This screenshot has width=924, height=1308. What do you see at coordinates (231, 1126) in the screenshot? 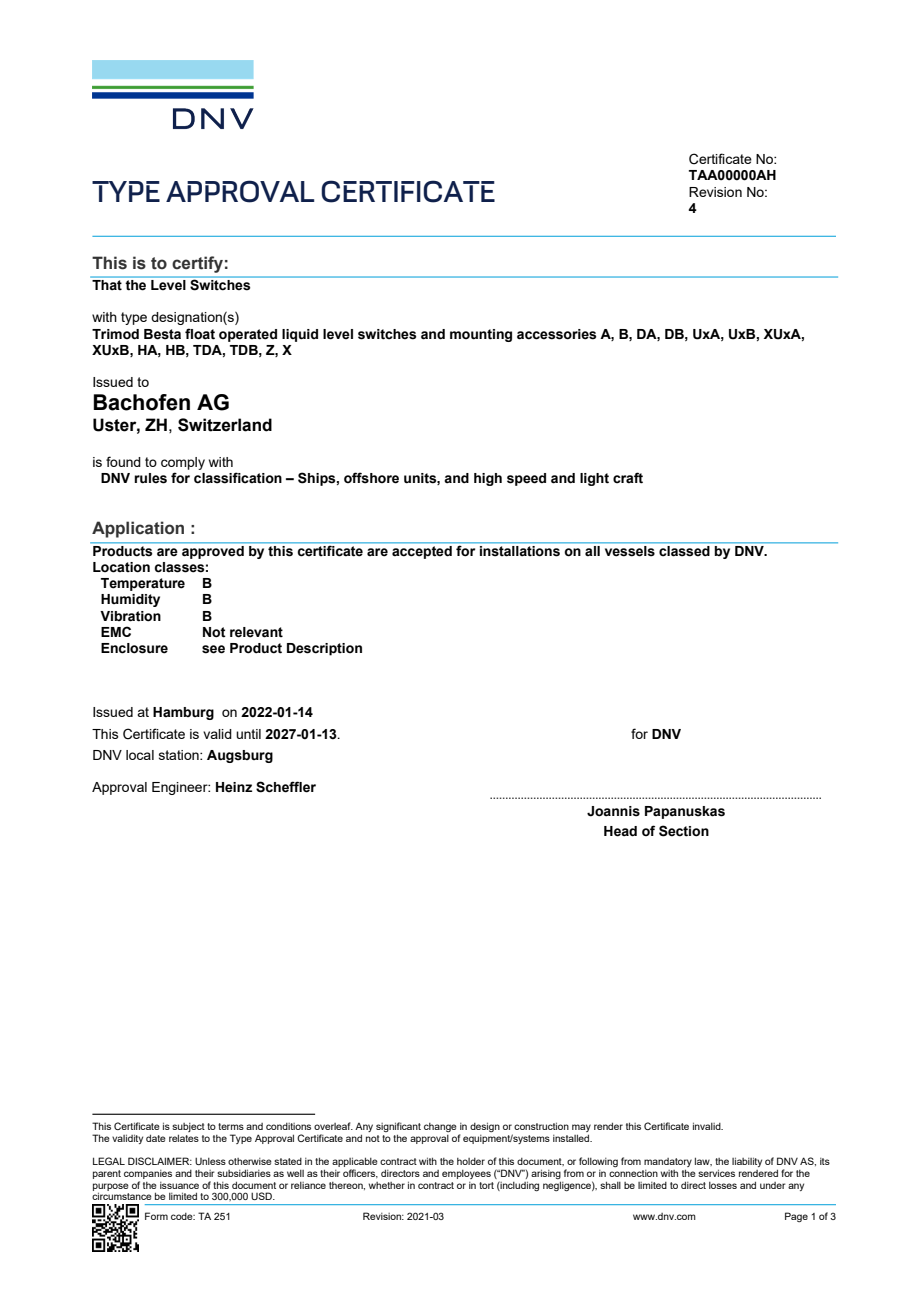
I see `terms` at bounding box center [231, 1126].
